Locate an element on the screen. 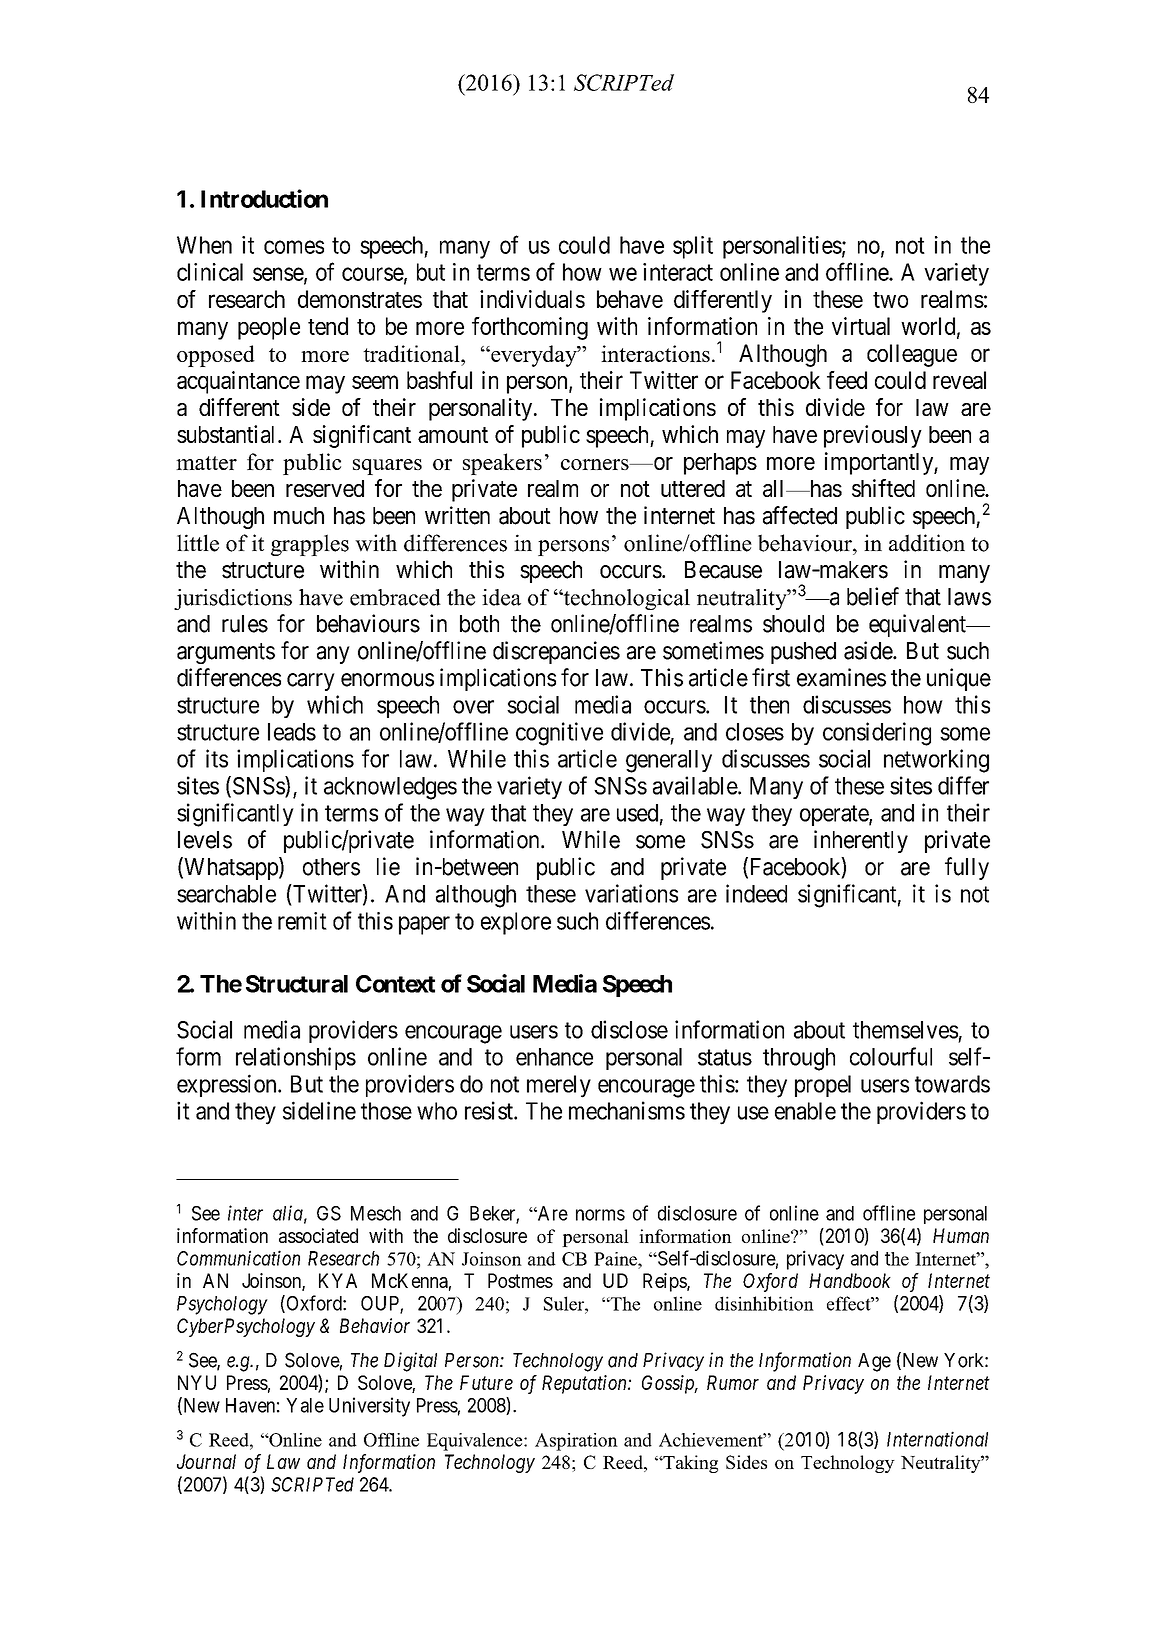  much is located at coordinates (299, 516).
